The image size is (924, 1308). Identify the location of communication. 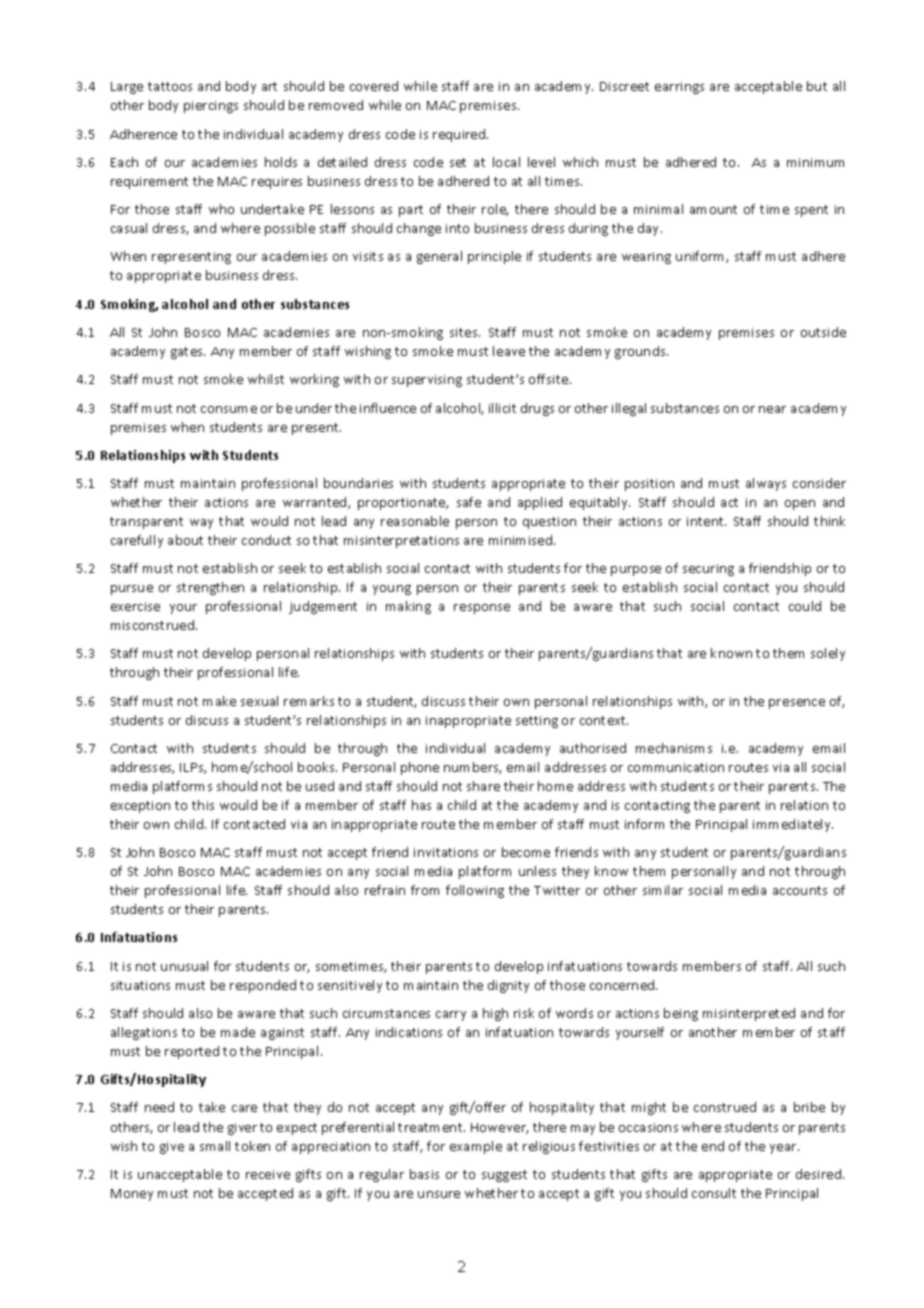
(676, 767).
